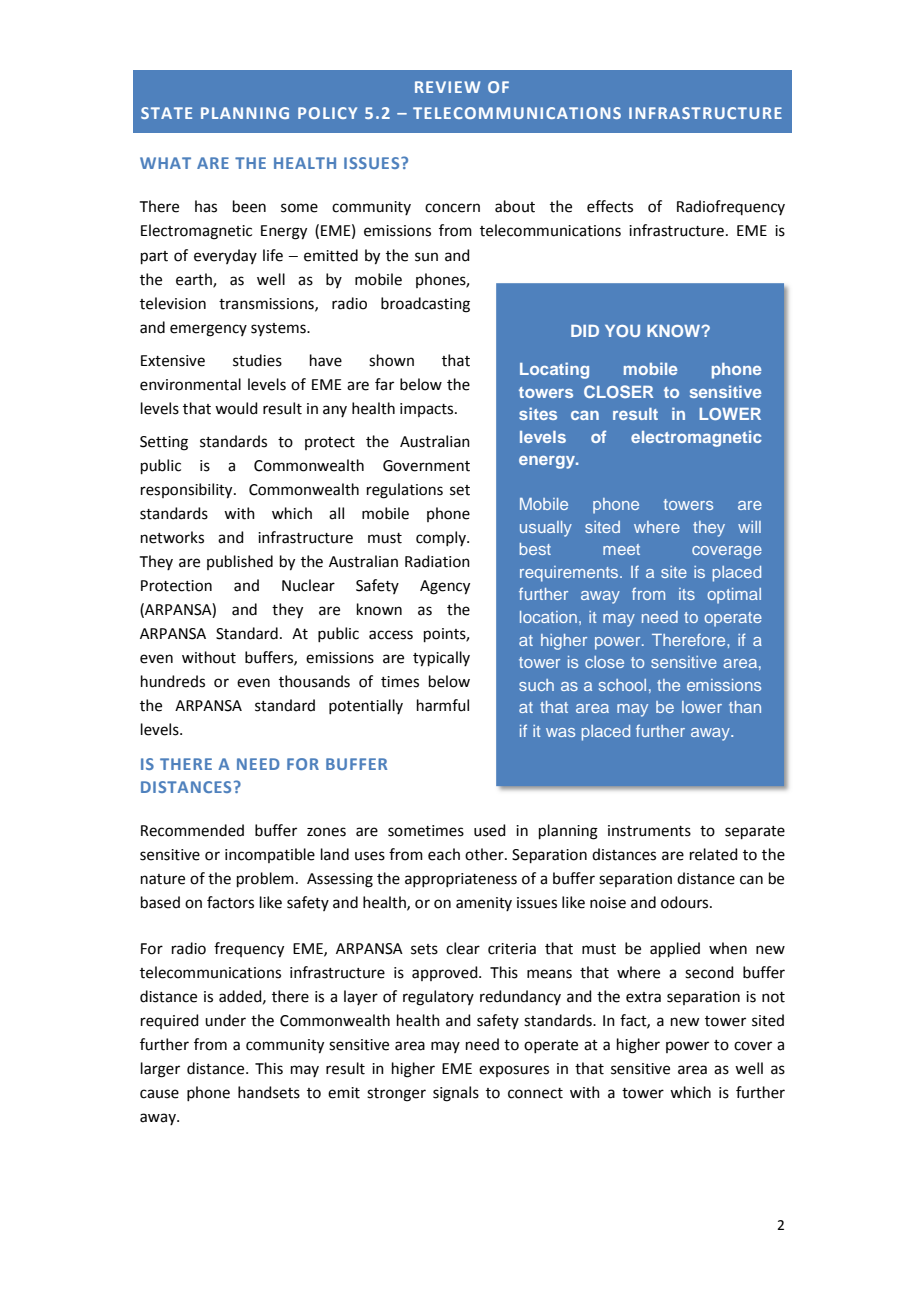 Image resolution: width=924 pixels, height=1308 pixels. What do you see at coordinates (447, 87) in the screenshot?
I see `REVIEW` at bounding box center [447, 87].
